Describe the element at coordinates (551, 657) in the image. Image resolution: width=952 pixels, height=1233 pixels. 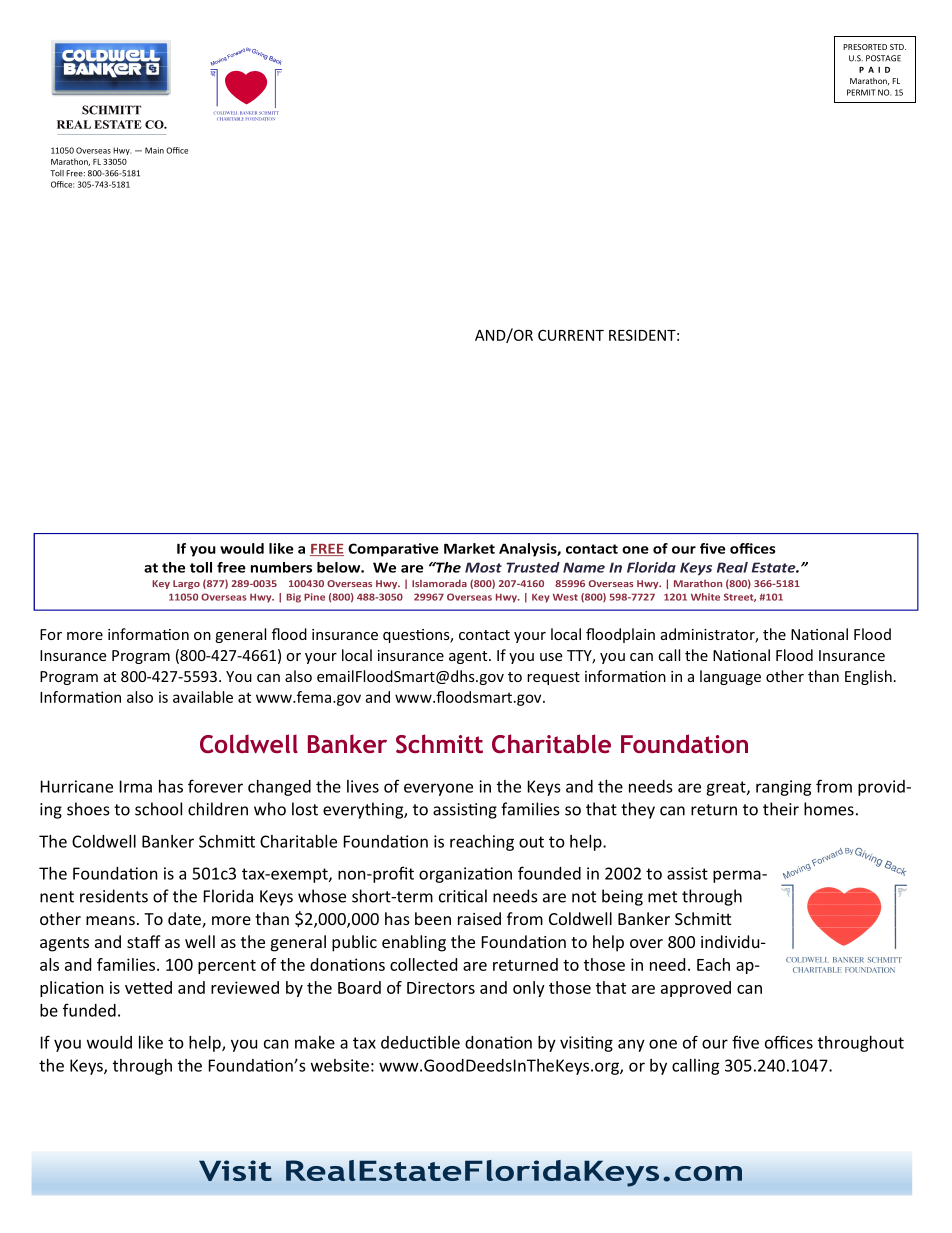
I see `use` at that location.
